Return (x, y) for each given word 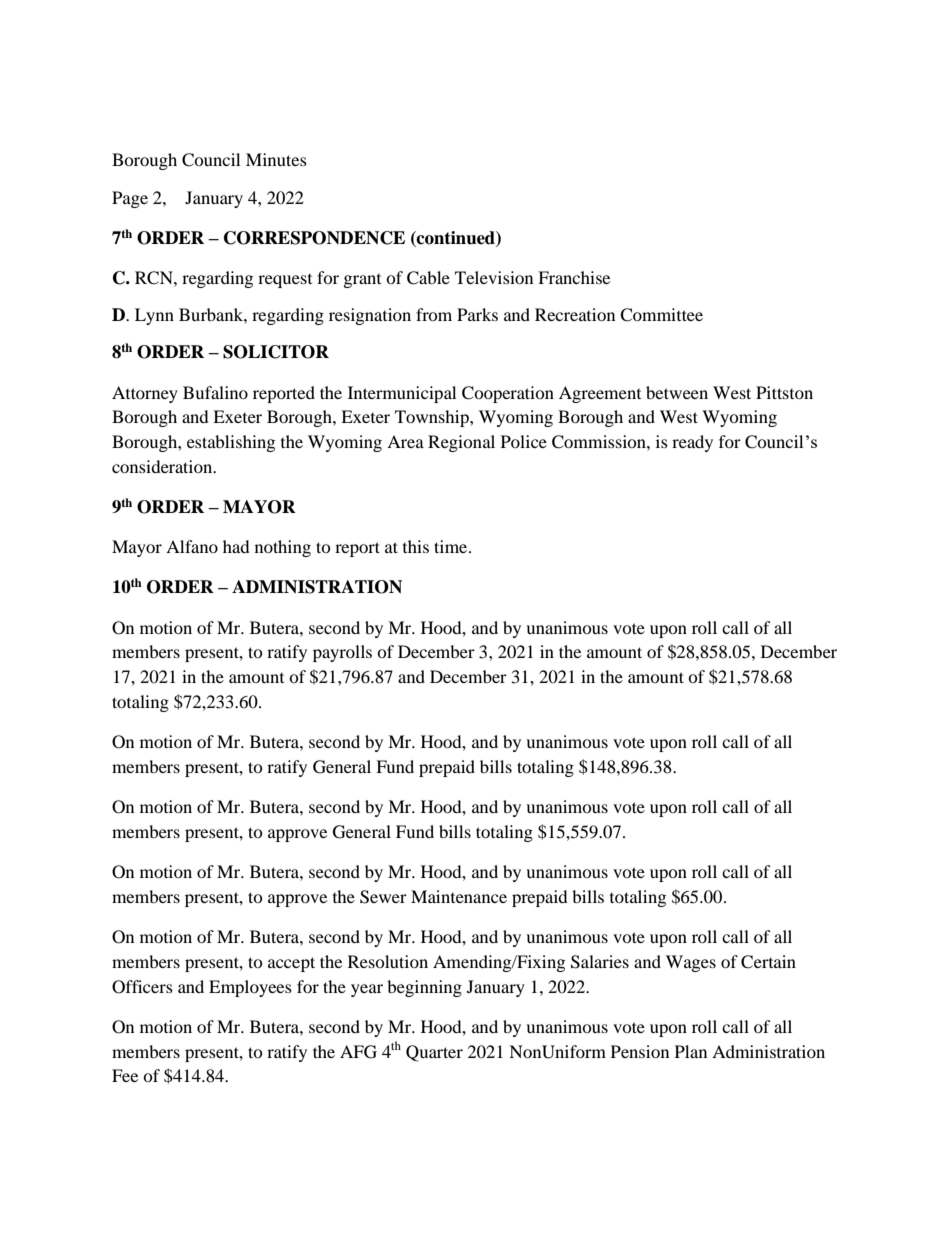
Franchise (574, 277)
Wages (691, 963)
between (677, 392)
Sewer (383, 897)
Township (433, 418)
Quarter (434, 1053)
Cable (428, 278)
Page (130, 199)
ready (692, 443)
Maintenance (459, 896)
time (452, 546)
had (236, 546)
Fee (125, 1075)
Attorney (145, 394)
